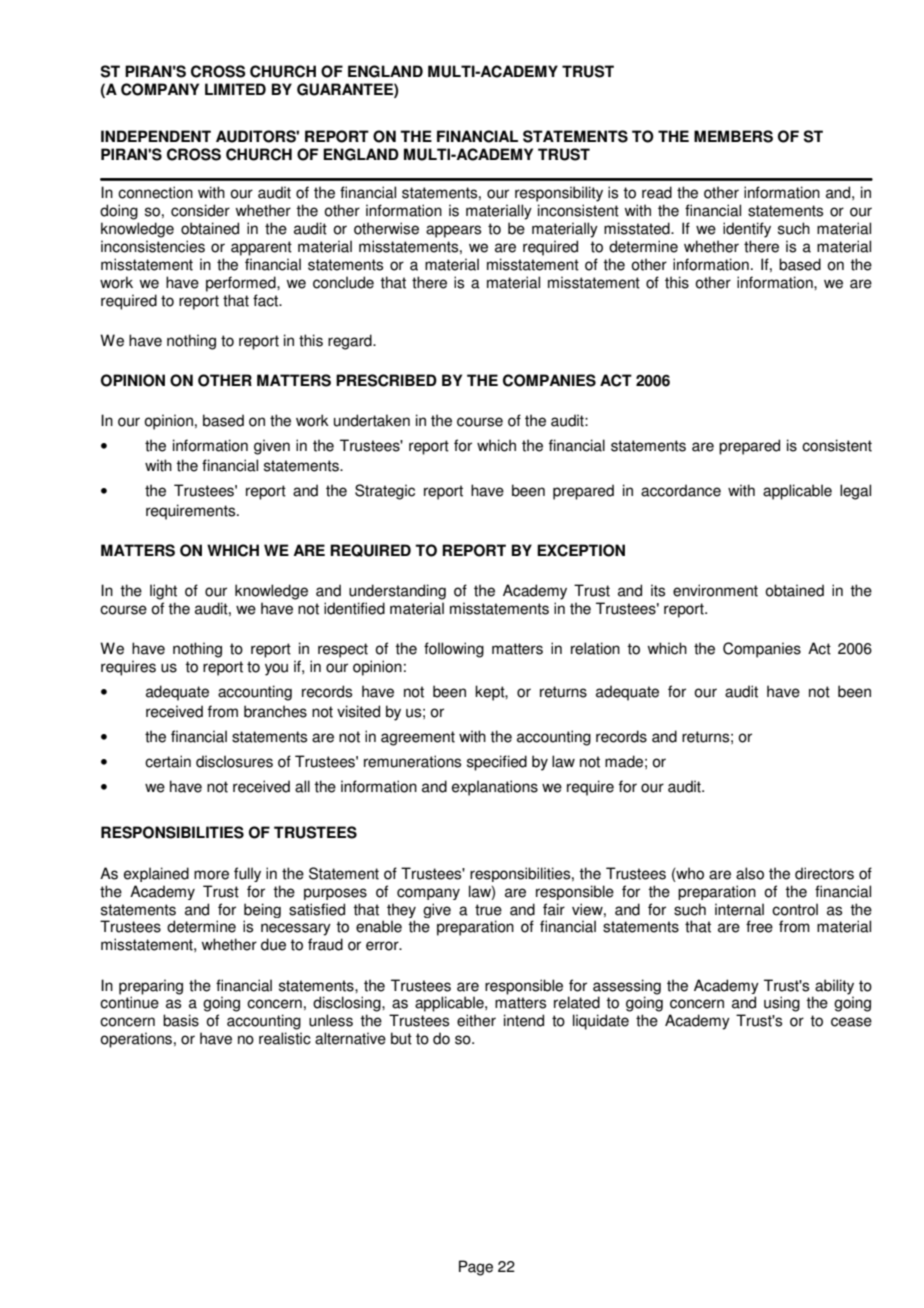  What do you see at coordinates (163, 592) in the screenshot?
I see `light` at bounding box center [163, 592].
